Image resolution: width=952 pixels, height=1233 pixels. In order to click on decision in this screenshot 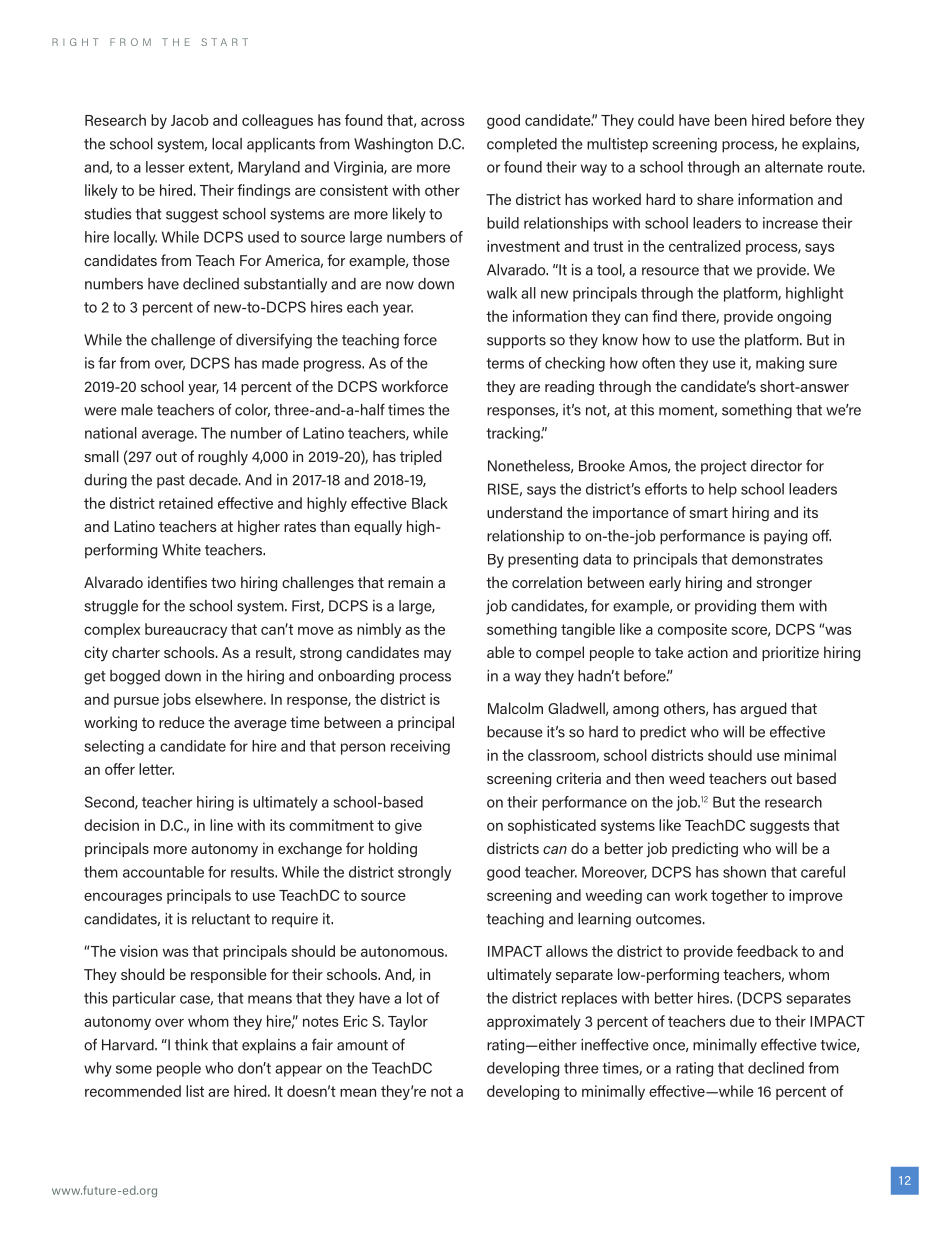, I will do `click(111, 825)`.
